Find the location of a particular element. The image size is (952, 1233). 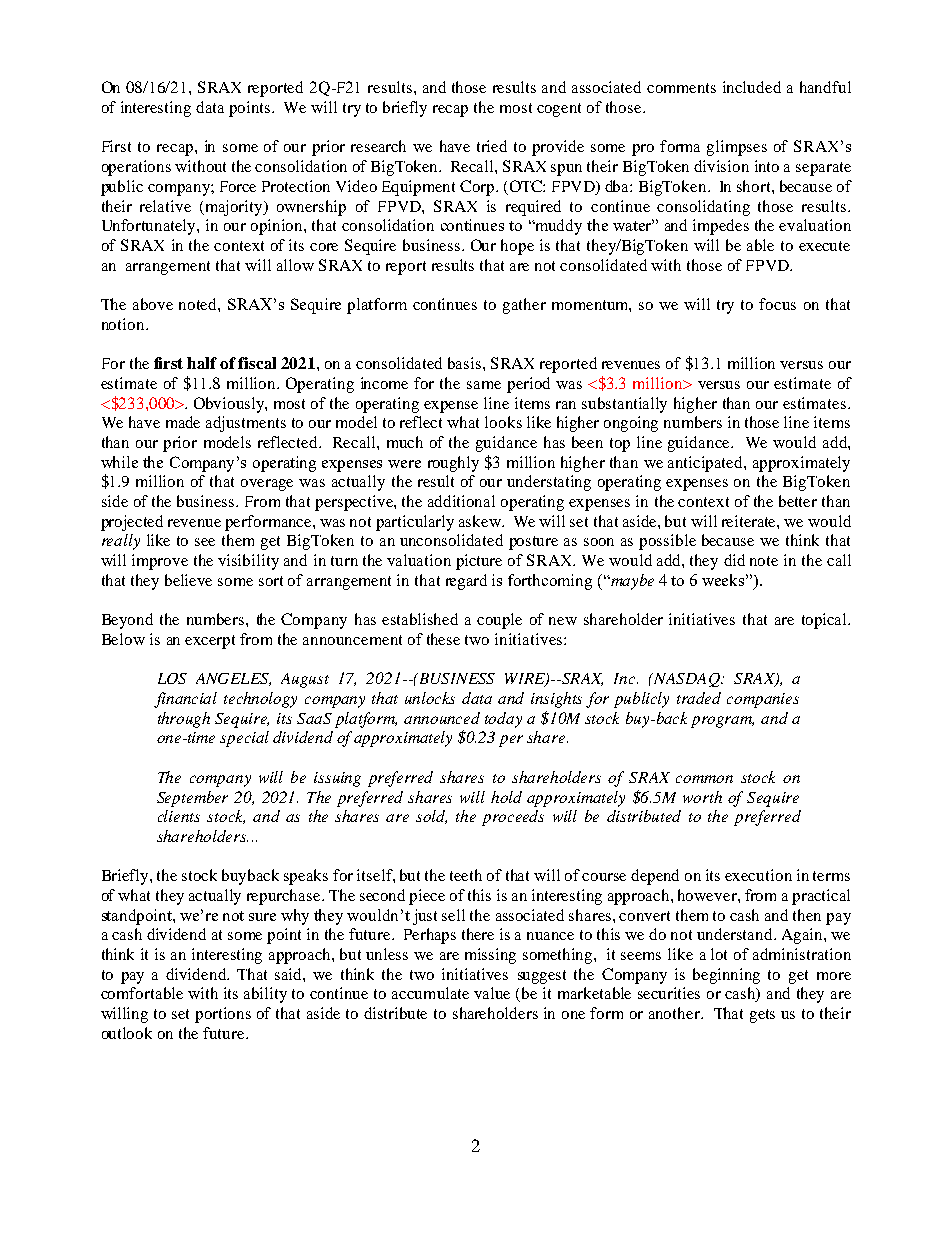

ongoing is located at coordinates (631, 424).
